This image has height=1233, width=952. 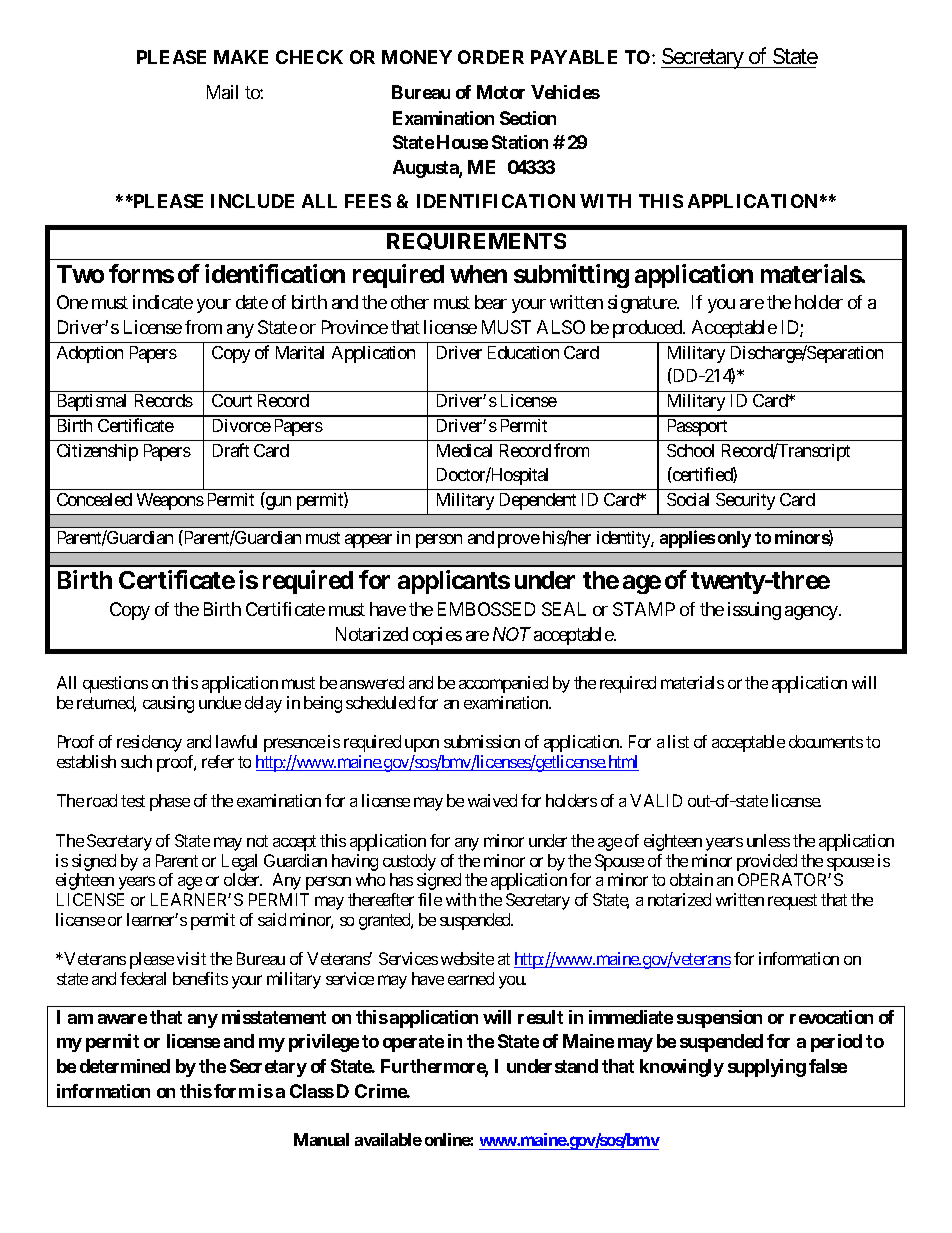 What do you see at coordinates (125, 1066) in the image?
I see `determined` at bounding box center [125, 1066].
